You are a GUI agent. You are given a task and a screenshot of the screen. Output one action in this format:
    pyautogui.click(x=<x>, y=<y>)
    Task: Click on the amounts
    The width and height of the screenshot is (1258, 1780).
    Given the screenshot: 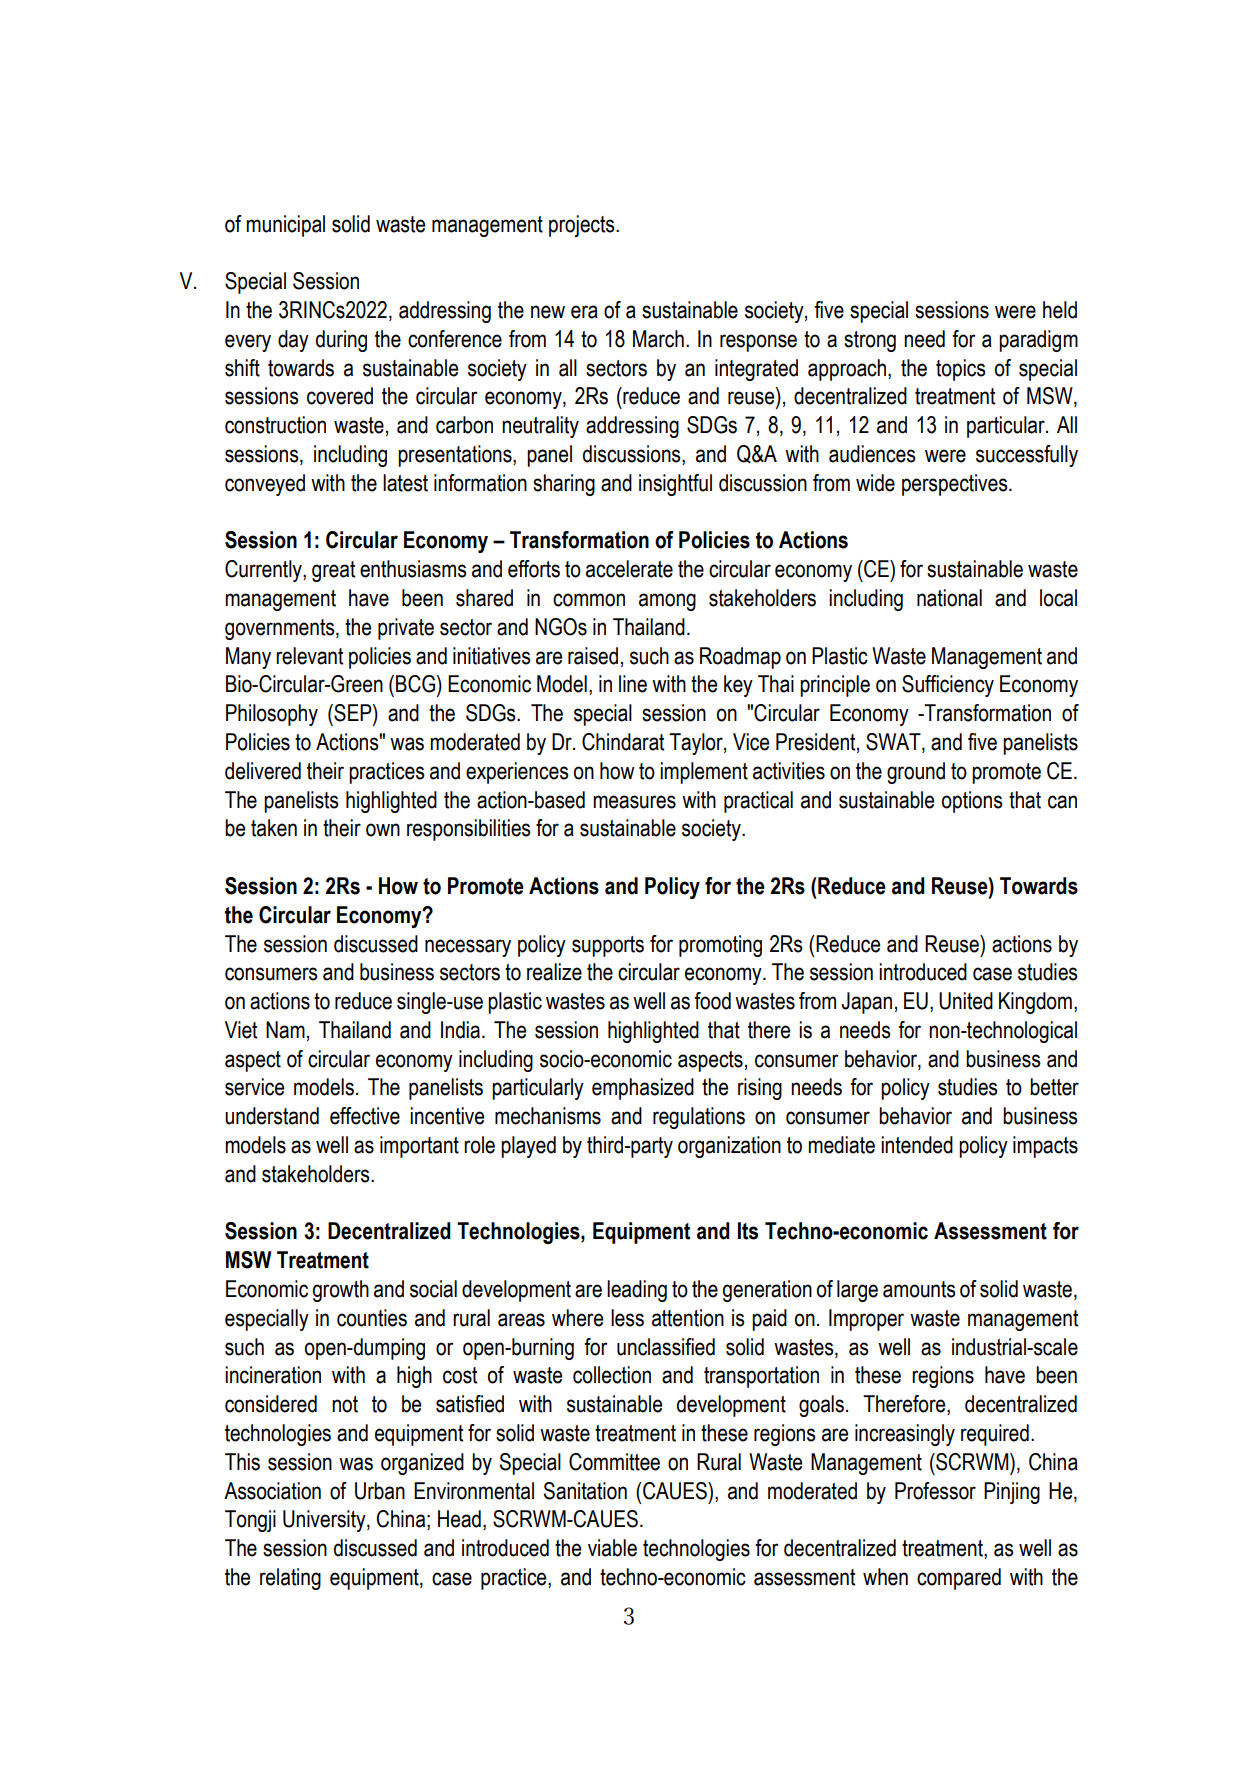 What is the action you would take?
    pyautogui.click(x=919, y=1289)
